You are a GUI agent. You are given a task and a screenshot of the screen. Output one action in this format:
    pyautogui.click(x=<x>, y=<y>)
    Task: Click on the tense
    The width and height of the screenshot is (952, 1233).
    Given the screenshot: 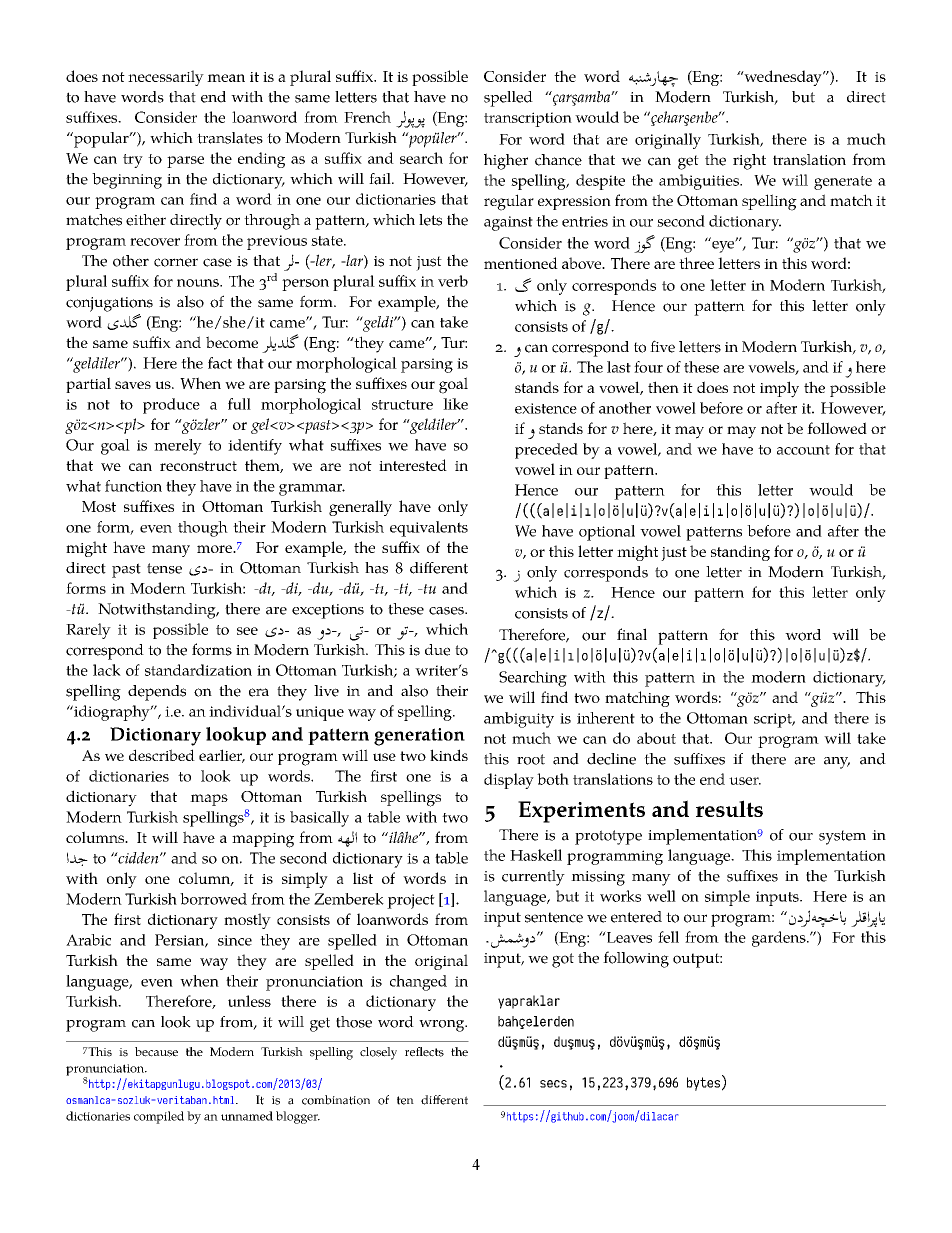 What is the action you would take?
    pyautogui.click(x=164, y=568)
